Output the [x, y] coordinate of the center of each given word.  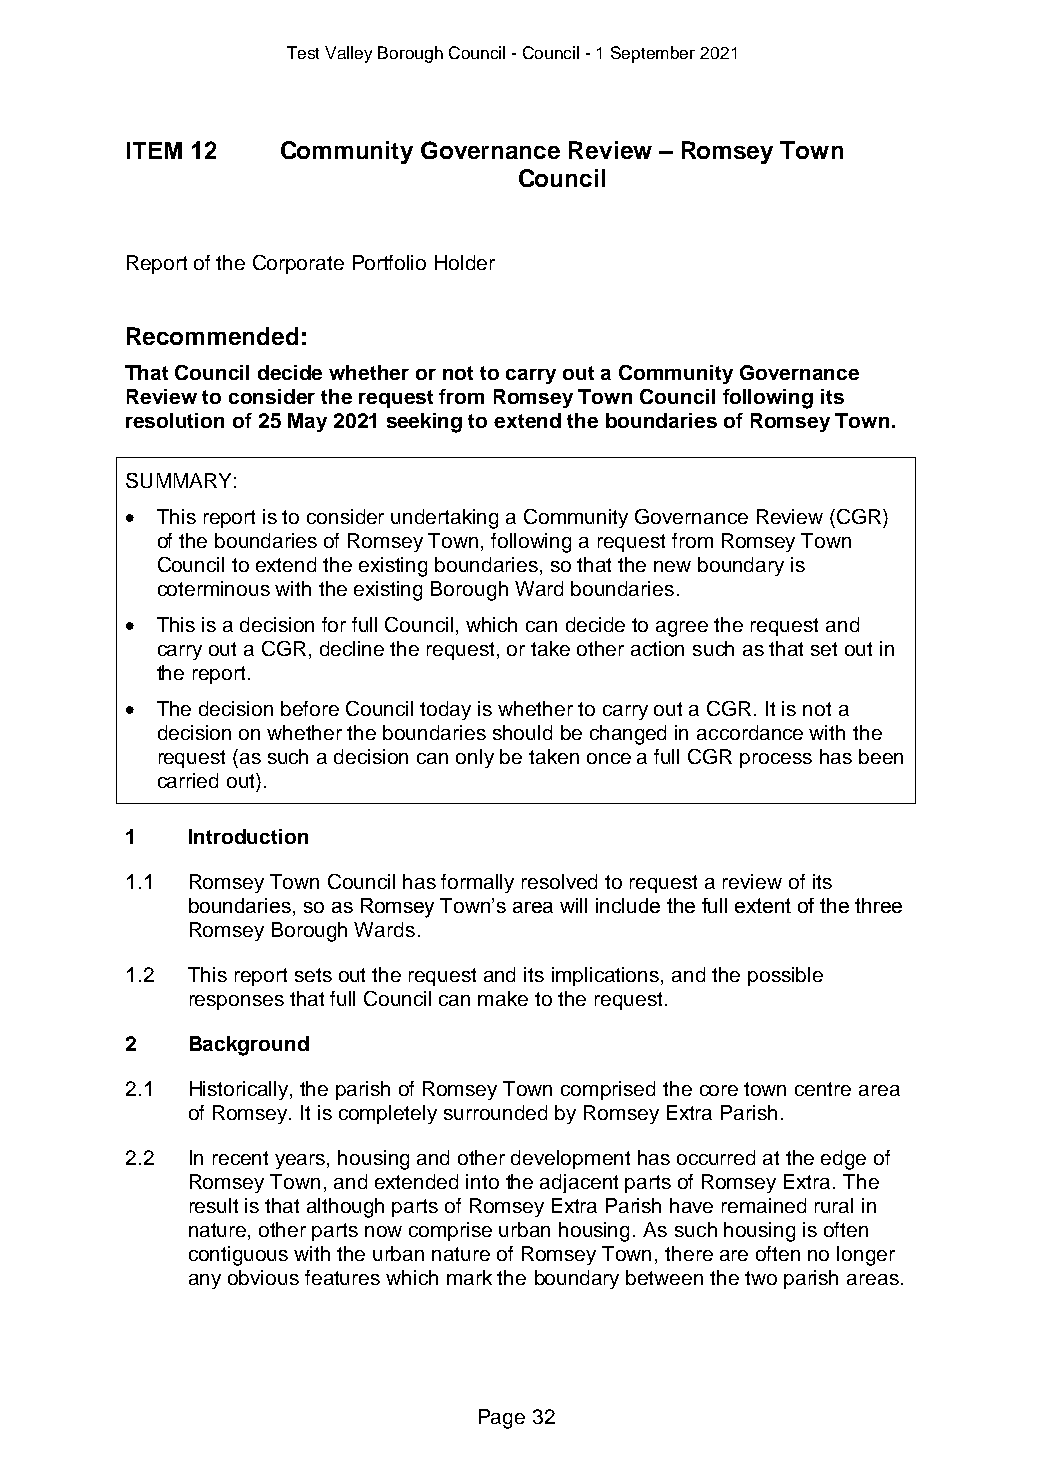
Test [303, 52]
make [503, 998]
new [672, 566]
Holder [465, 262]
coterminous [214, 588]
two [761, 1278]
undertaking [444, 519]
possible [785, 976]
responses [237, 1002]
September [653, 54]
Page [502, 1419]
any [205, 1281]
